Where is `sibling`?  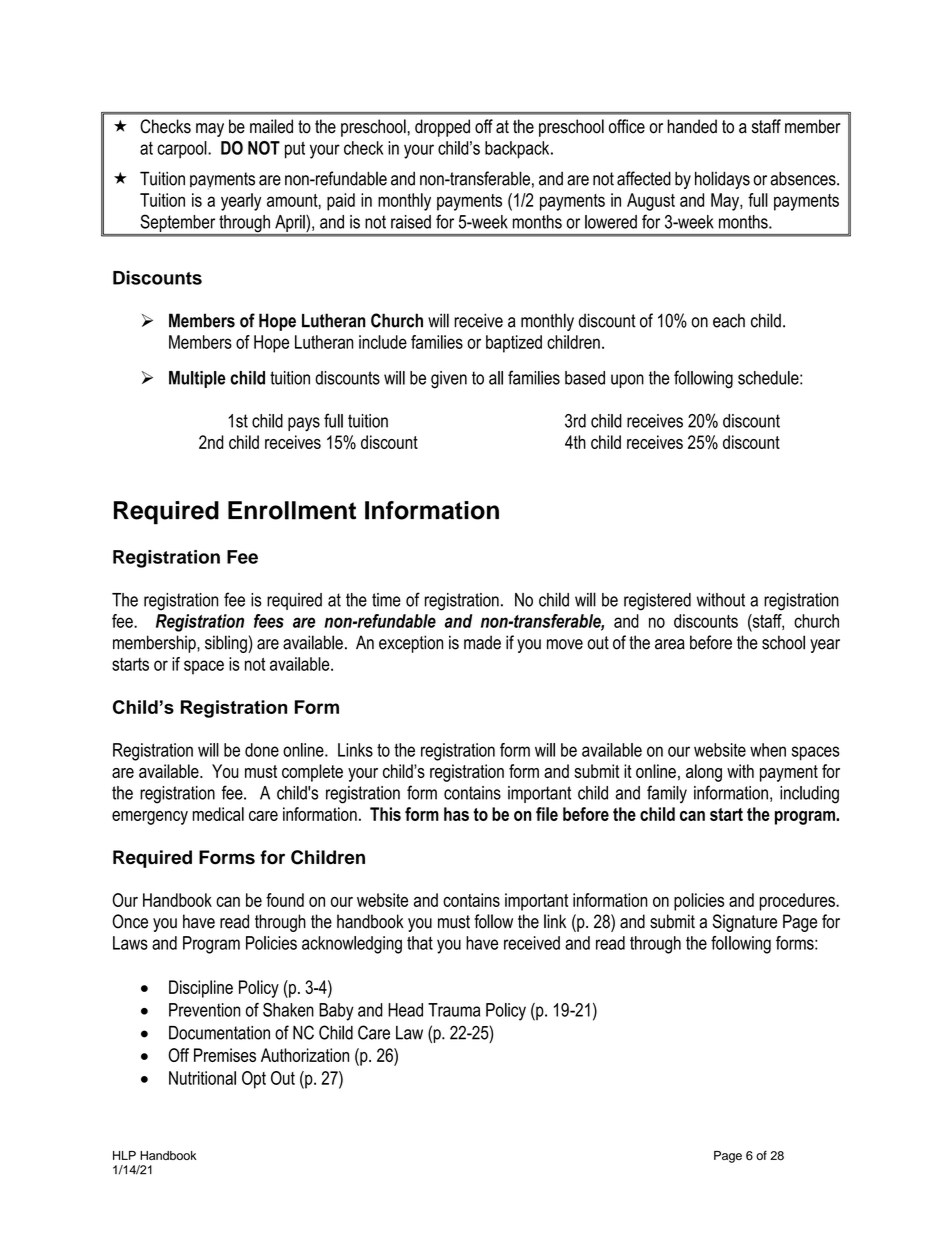
sibling is located at coordinates (227, 644).
